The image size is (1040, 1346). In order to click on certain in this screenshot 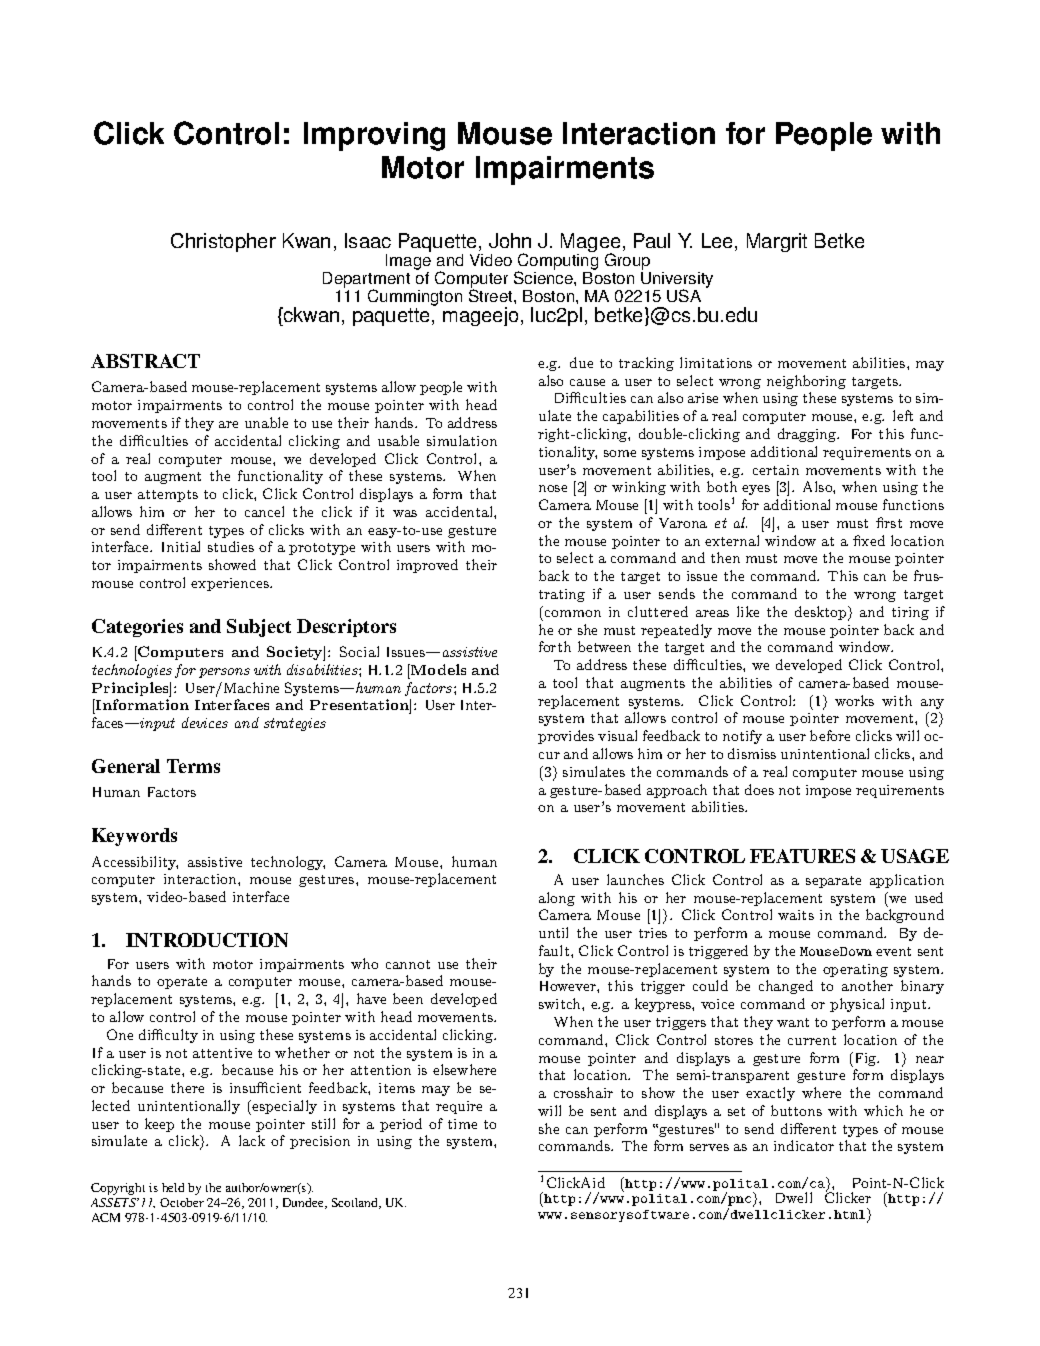, I will do `click(776, 470)`.
